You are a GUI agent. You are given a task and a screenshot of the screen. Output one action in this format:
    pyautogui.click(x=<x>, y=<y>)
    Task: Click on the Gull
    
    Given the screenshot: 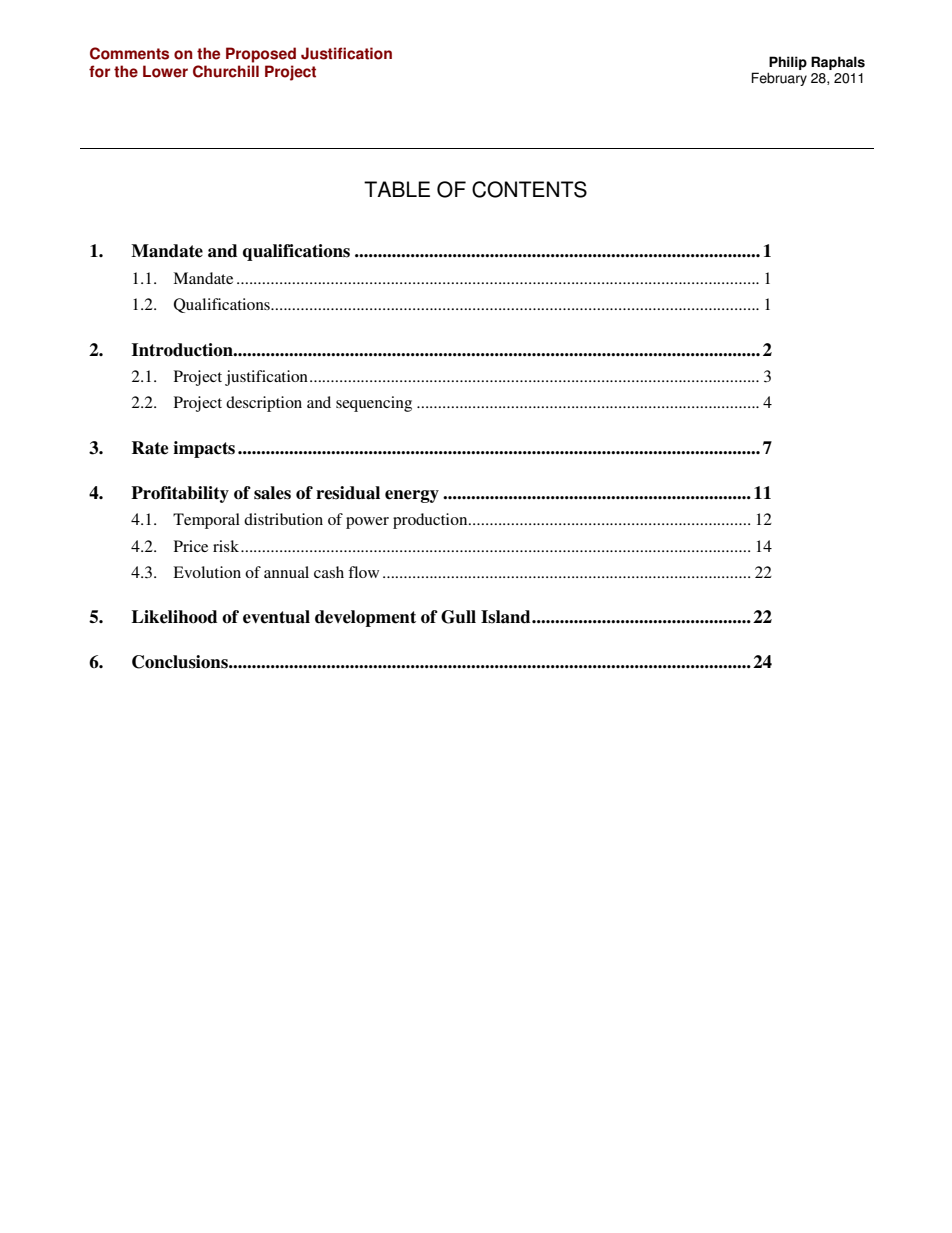 What is the action you would take?
    pyautogui.click(x=458, y=617)
